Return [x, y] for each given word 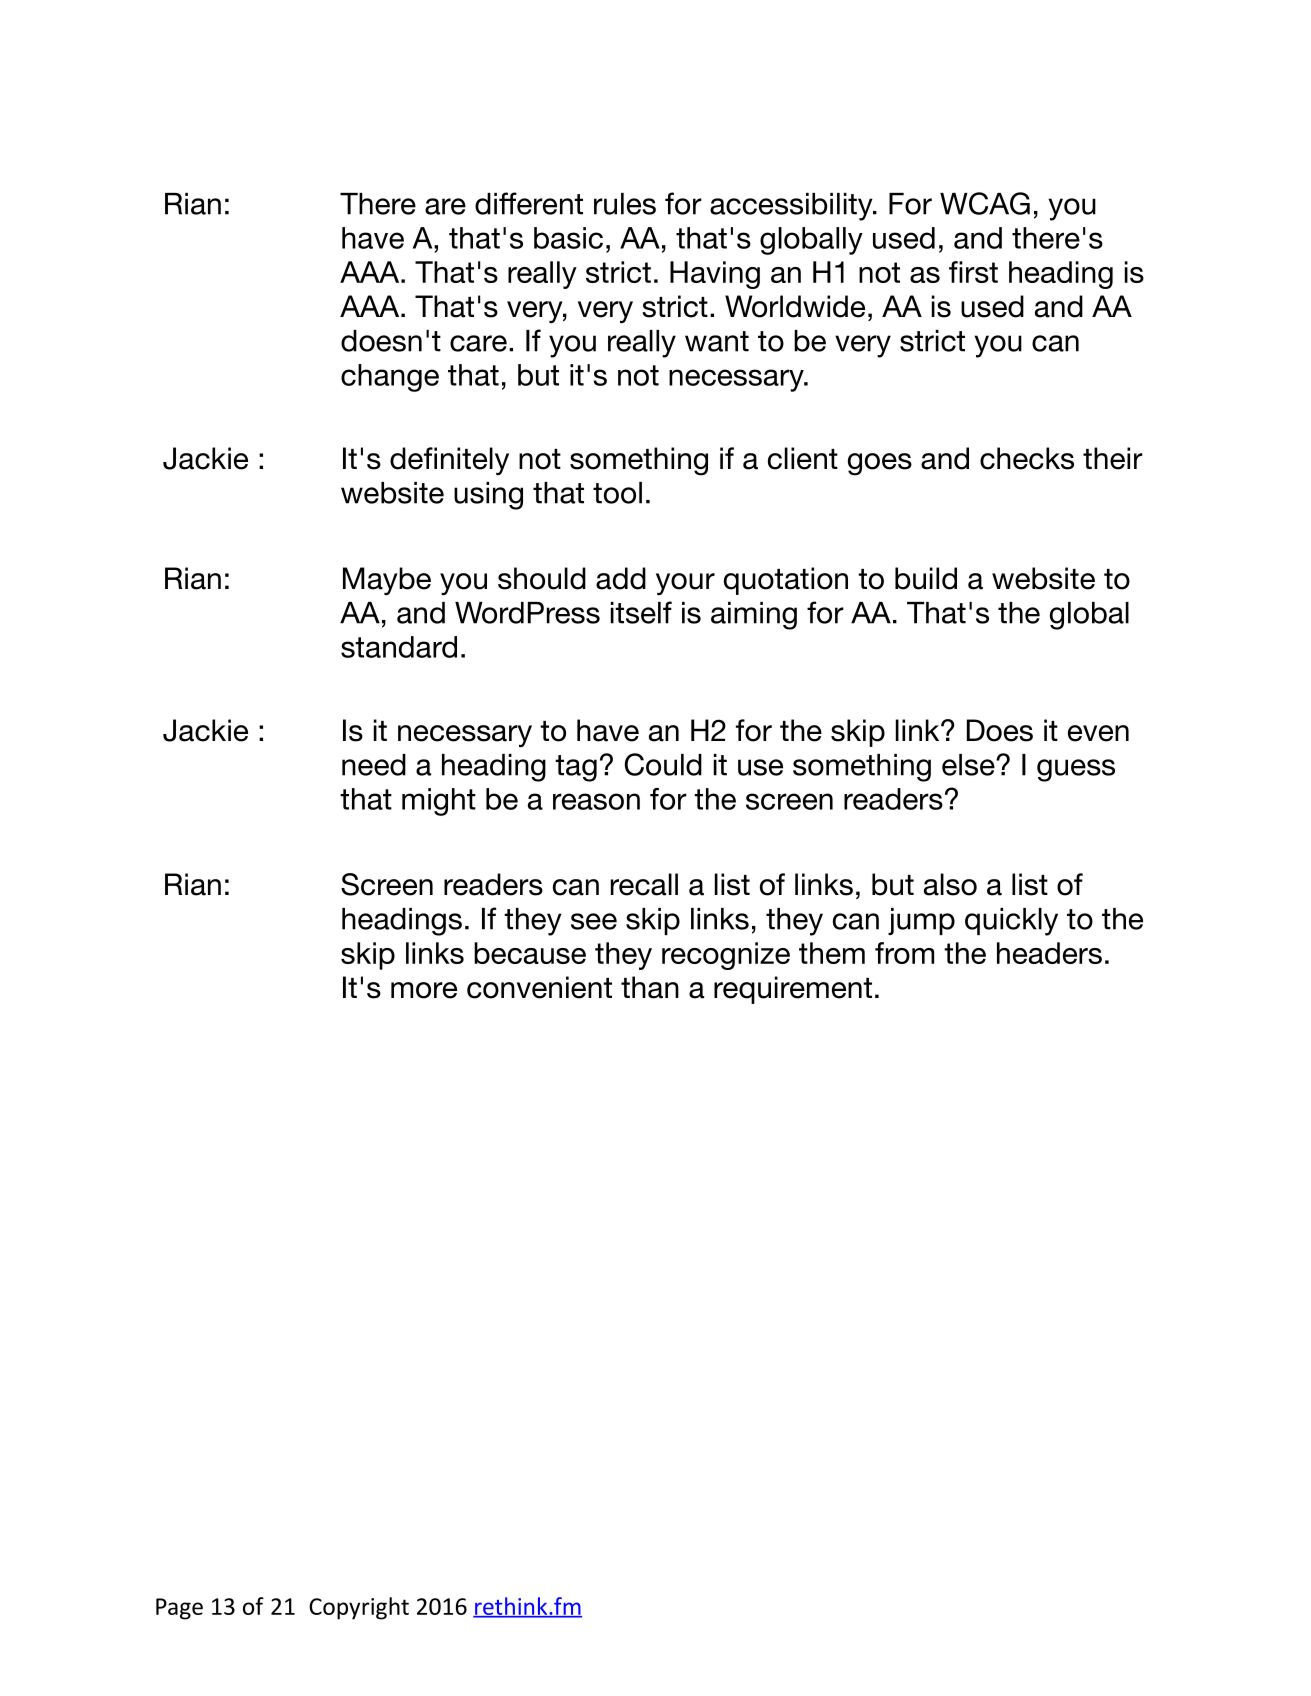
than [650, 987]
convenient [539, 987]
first [973, 272]
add [621, 578]
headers [1049, 953]
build [926, 578]
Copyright [359, 1608]
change [390, 378]
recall [644, 884]
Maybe [387, 581]
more [424, 990]
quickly [1011, 922]
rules [625, 204]
